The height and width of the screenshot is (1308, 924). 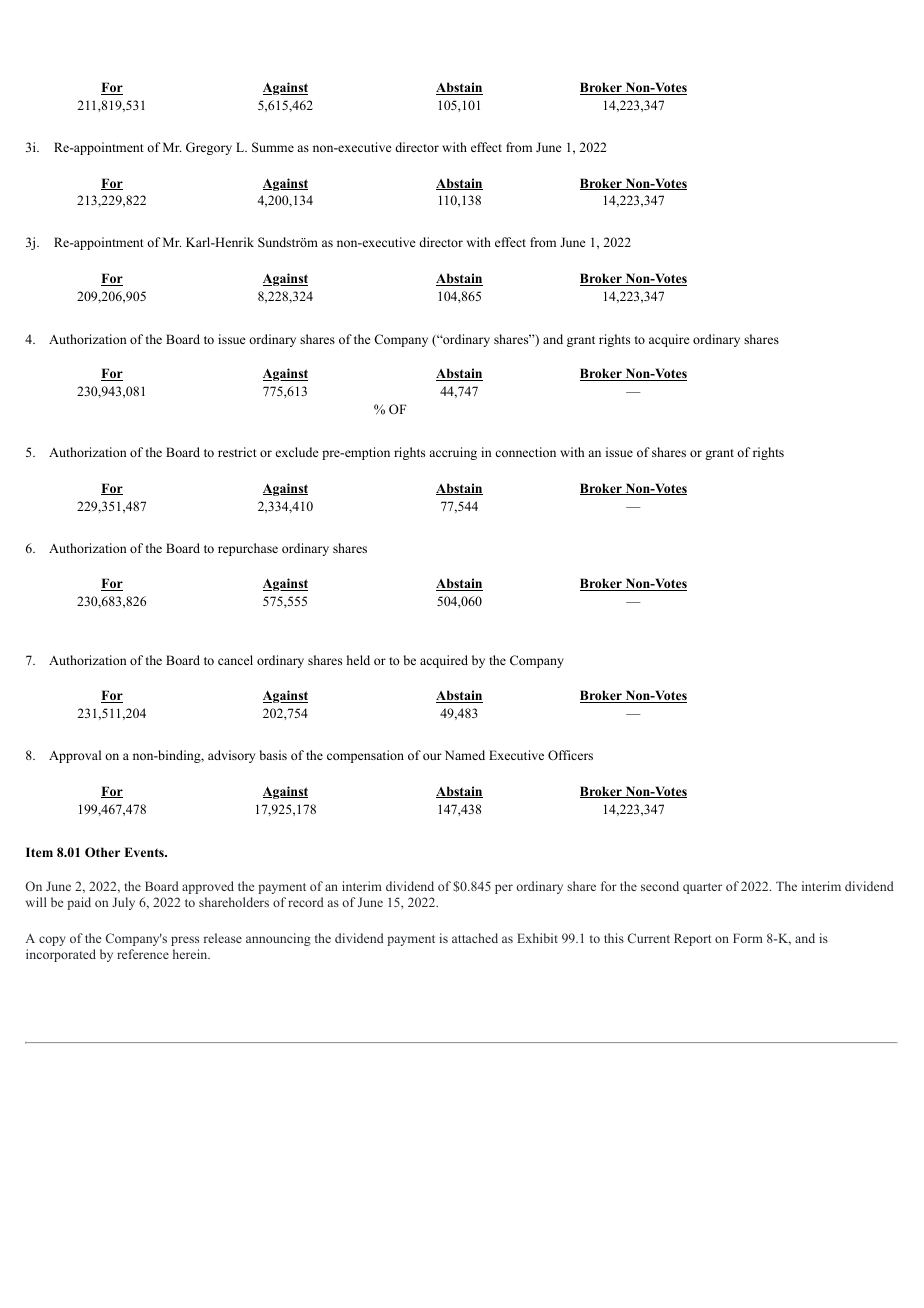 I want to click on accruing, so click(x=453, y=453).
